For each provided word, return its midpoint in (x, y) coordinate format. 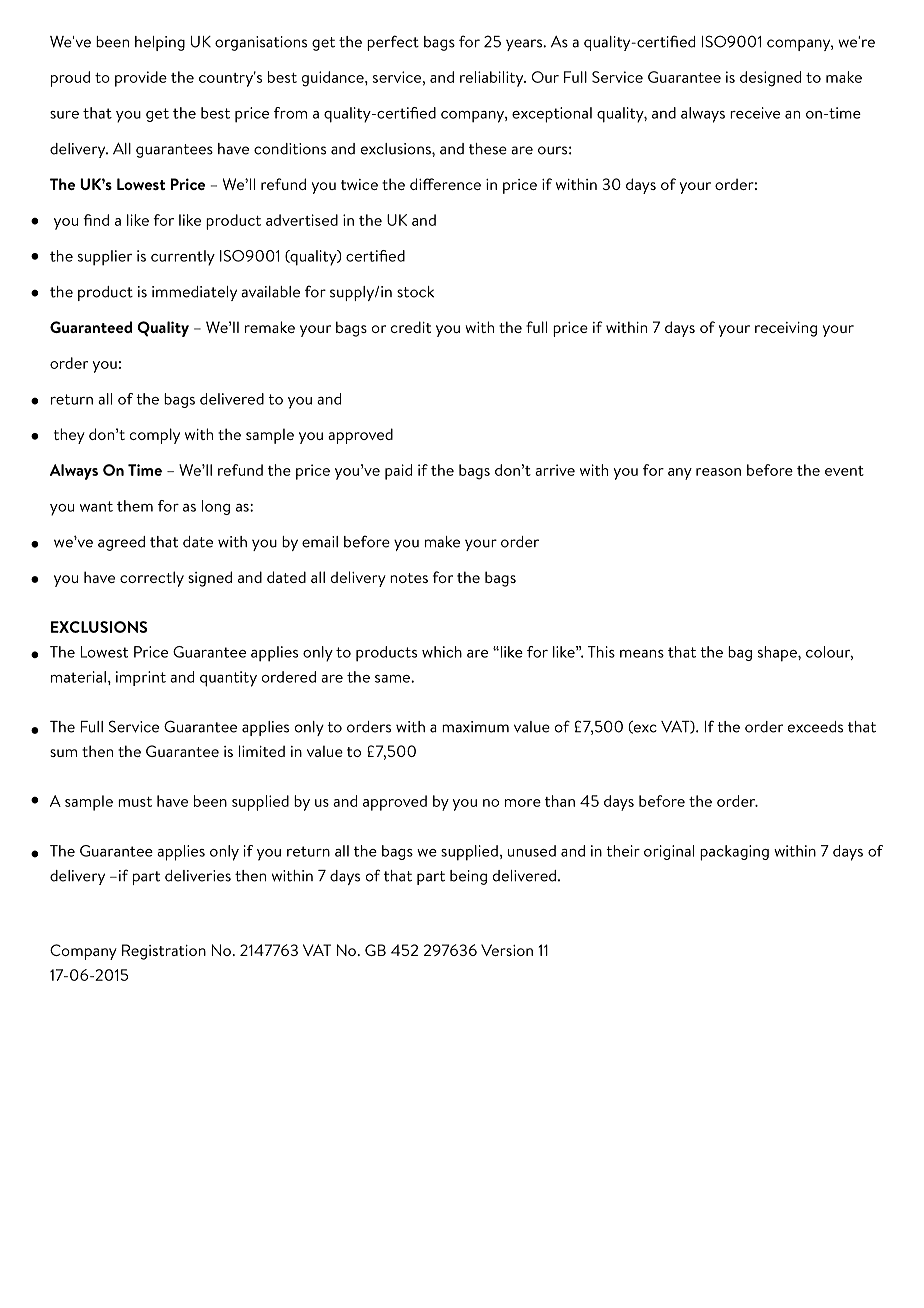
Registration (164, 952)
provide (141, 79)
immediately (194, 293)
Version (507, 950)
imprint (141, 678)
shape (778, 654)
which (442, 652)
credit (411, 327)
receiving (786, 329)
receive (755, 113)
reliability (493, 79)
